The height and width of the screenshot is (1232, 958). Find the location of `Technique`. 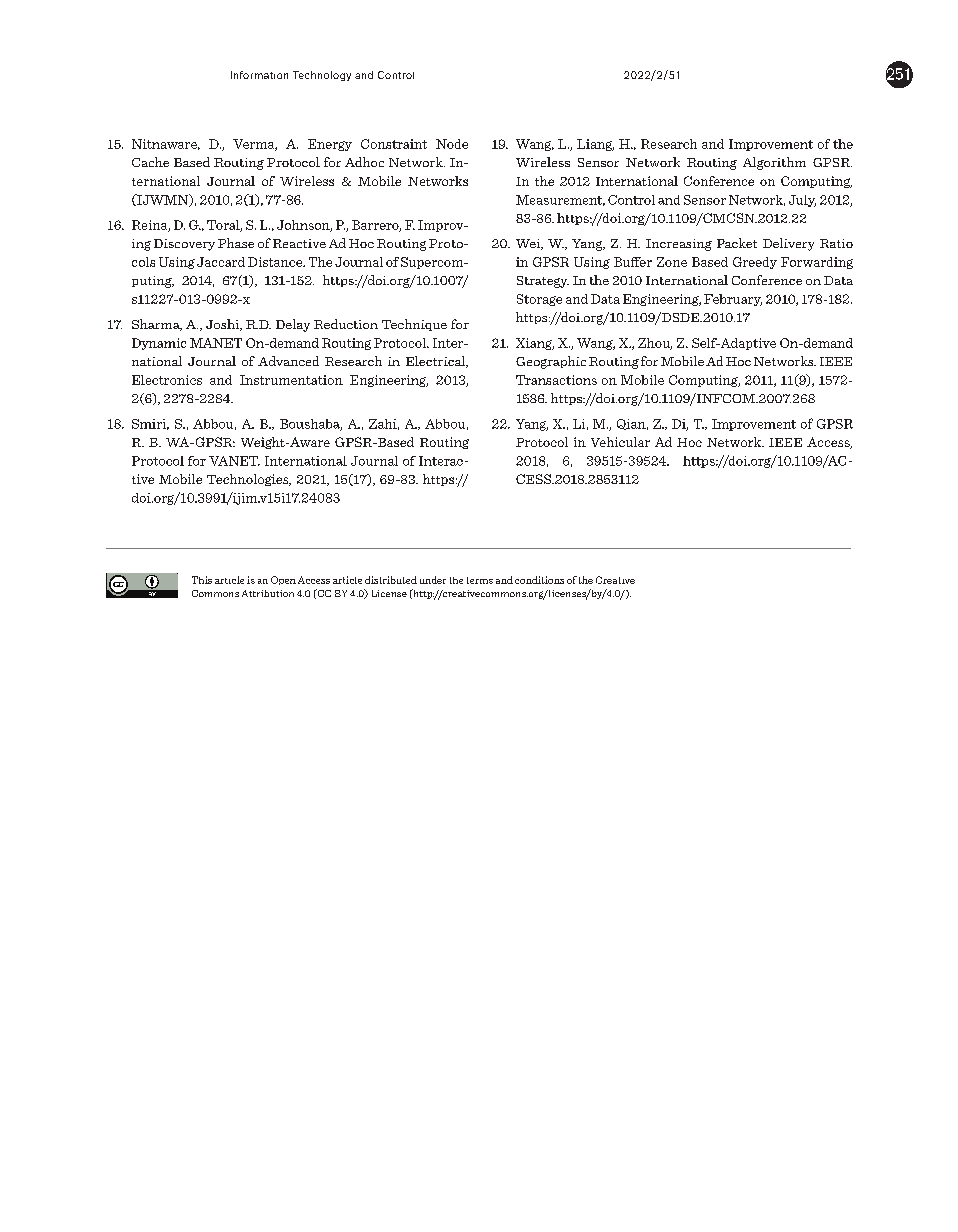

Technique is located at coordinates (414, 325).
